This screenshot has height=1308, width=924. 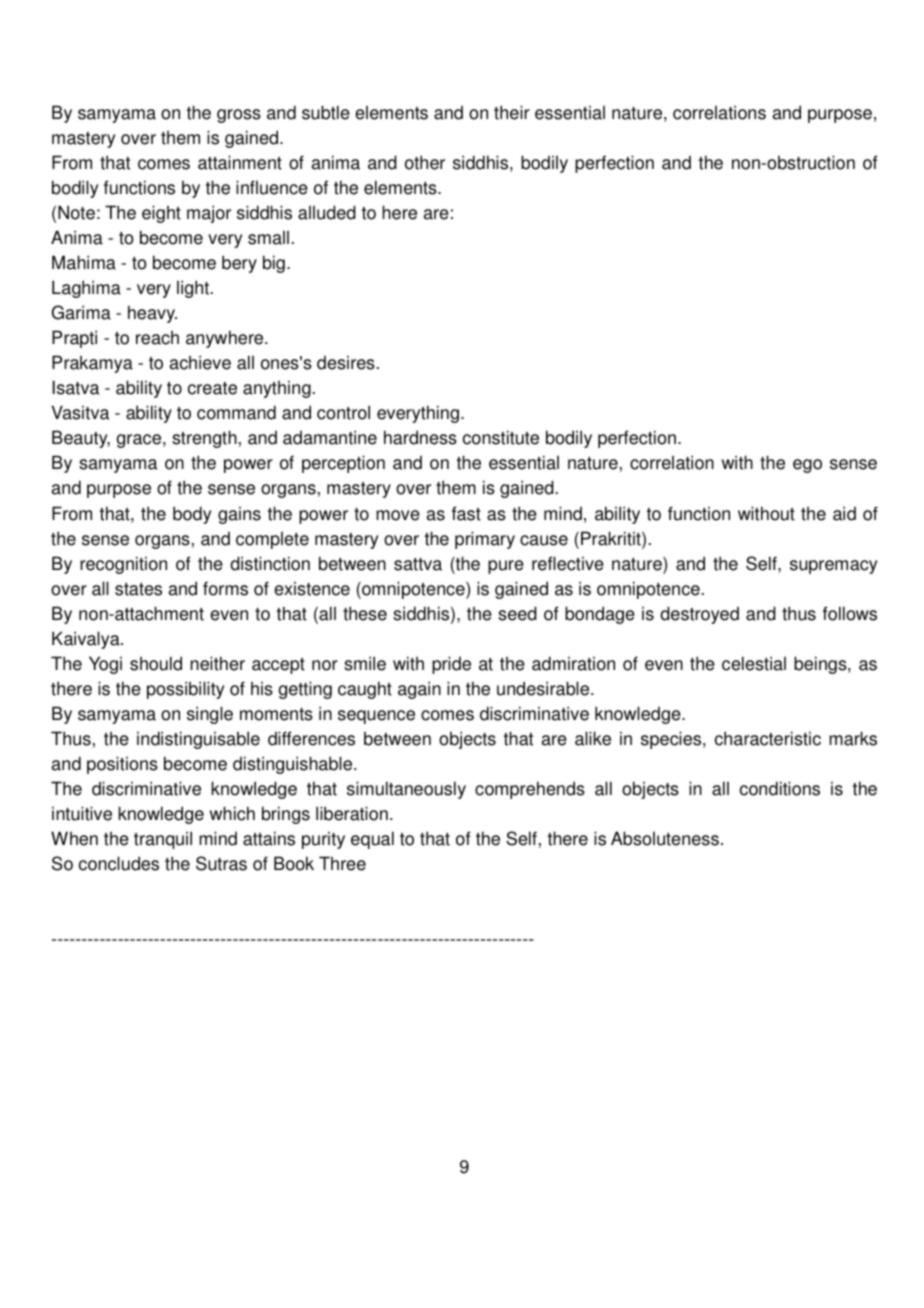 I want to click on gross, so click(x=239, y=116).
